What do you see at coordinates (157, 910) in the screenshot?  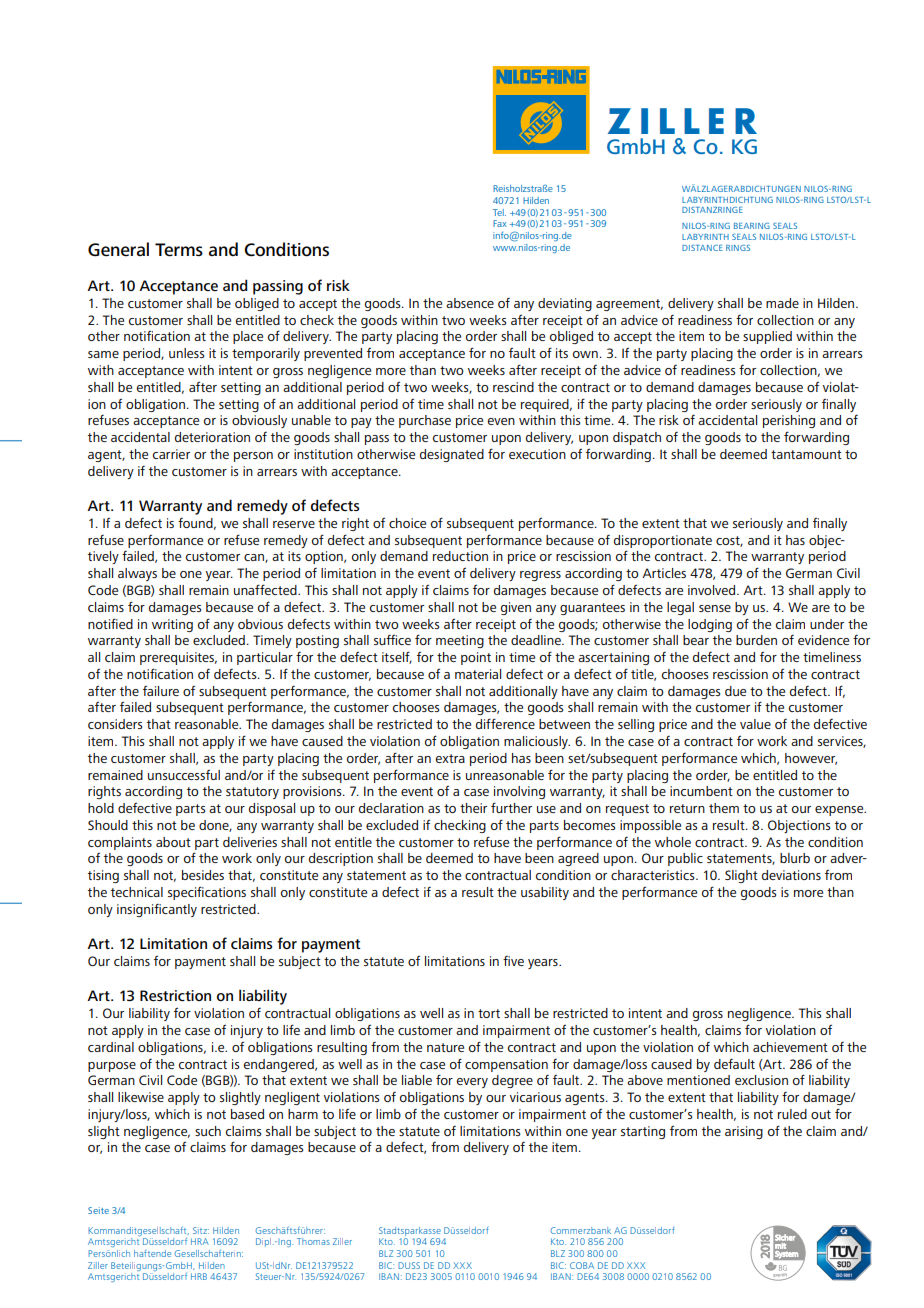 I see `insignificantly` at bounding box center [157, 910].
